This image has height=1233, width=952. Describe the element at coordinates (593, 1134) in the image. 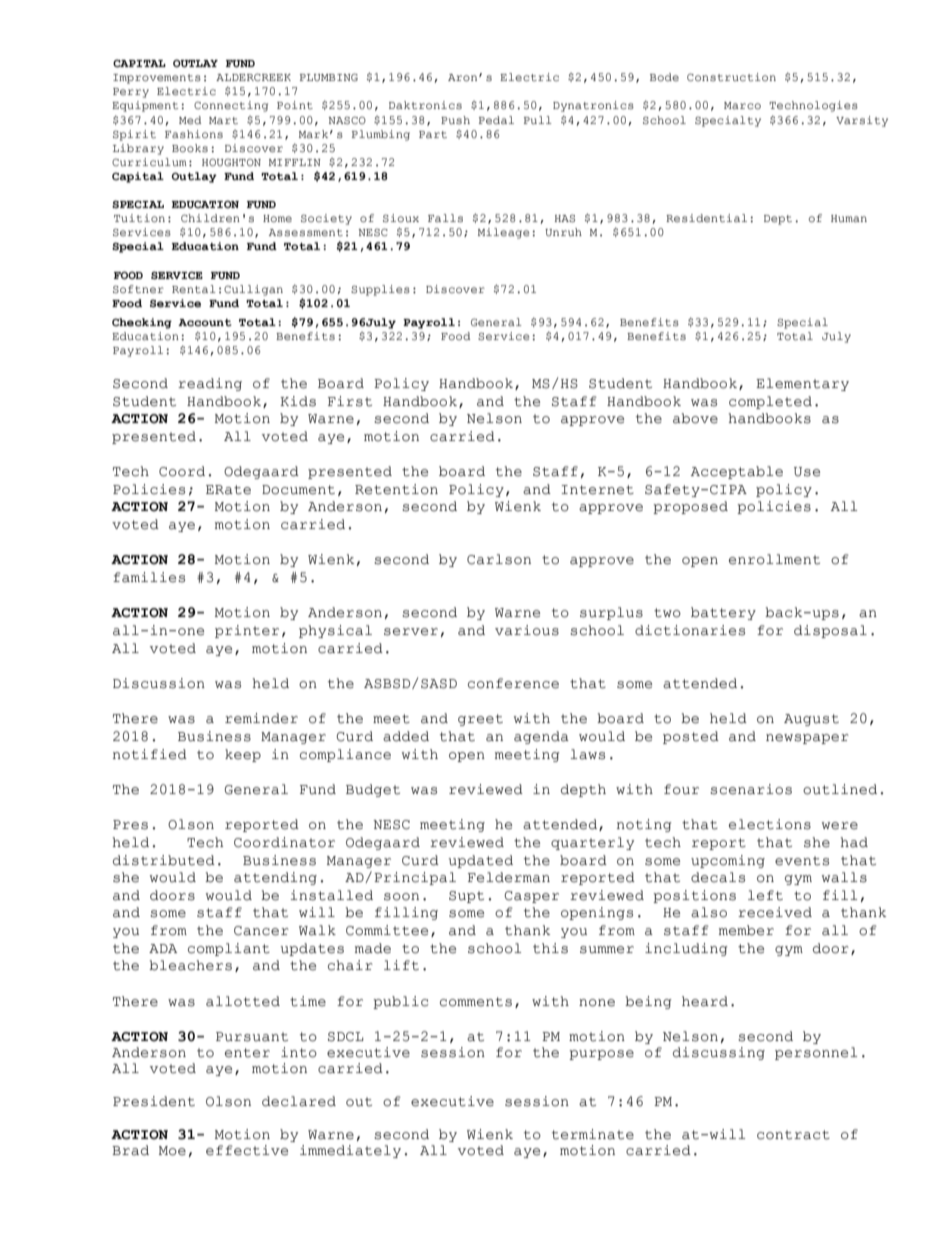

I see `terminate` at that location.
